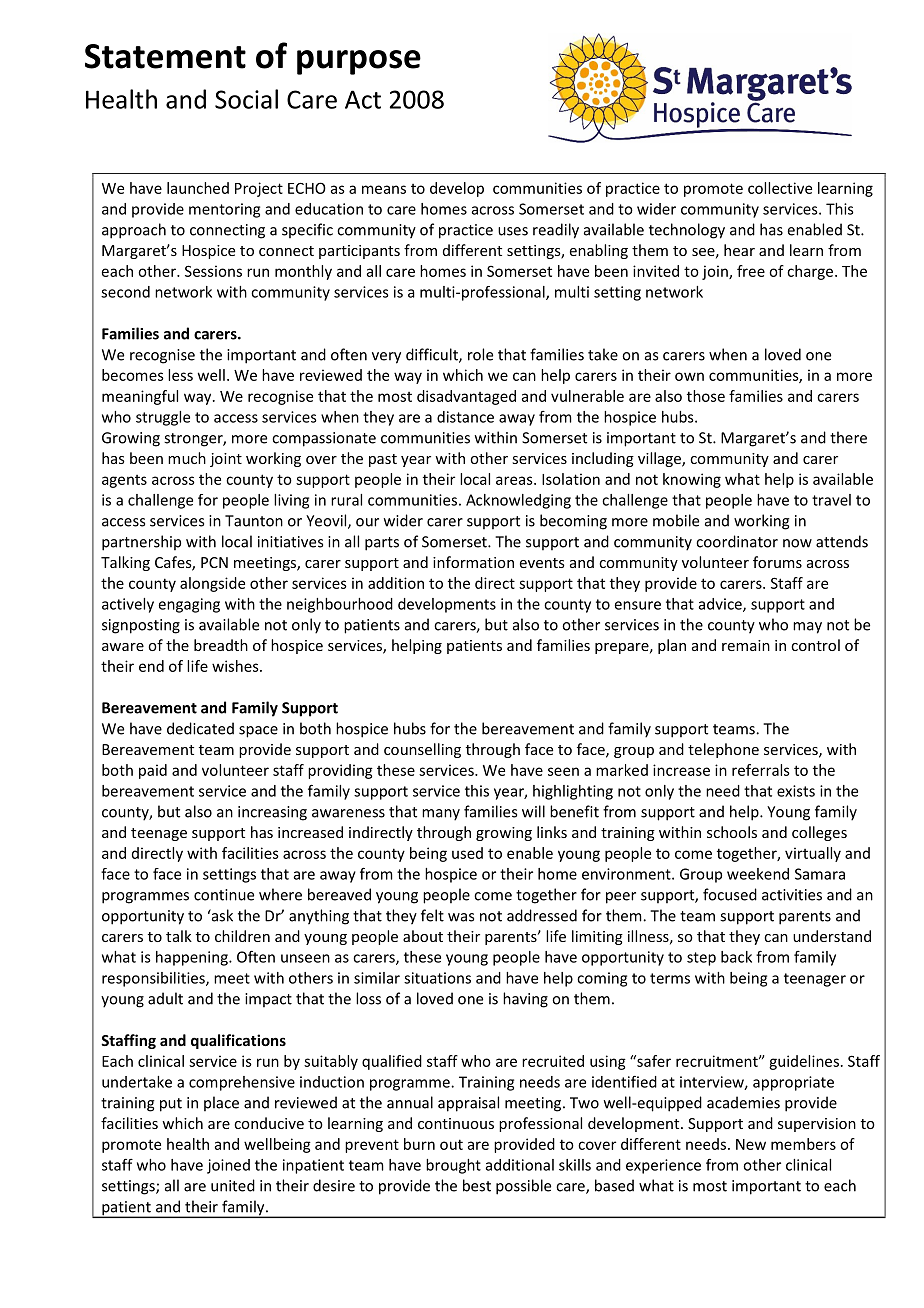 The width and height of the image is (924, 1308). What do you see at coordinates (272, 813) in the image?
I see `increasing` at bounding box center [272, 813].
